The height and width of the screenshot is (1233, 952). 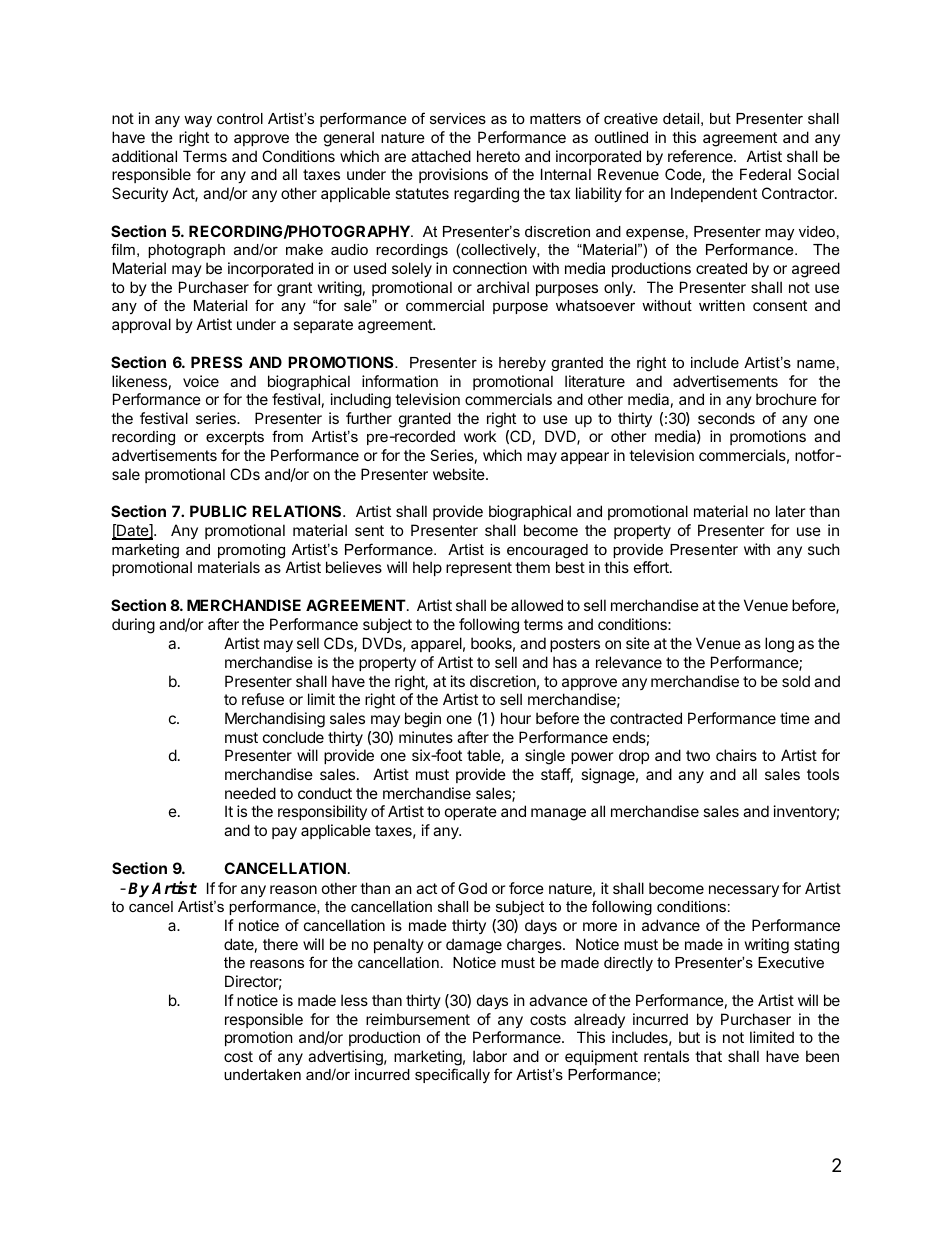 I want to click on less, so click(x=354, y=1000).
